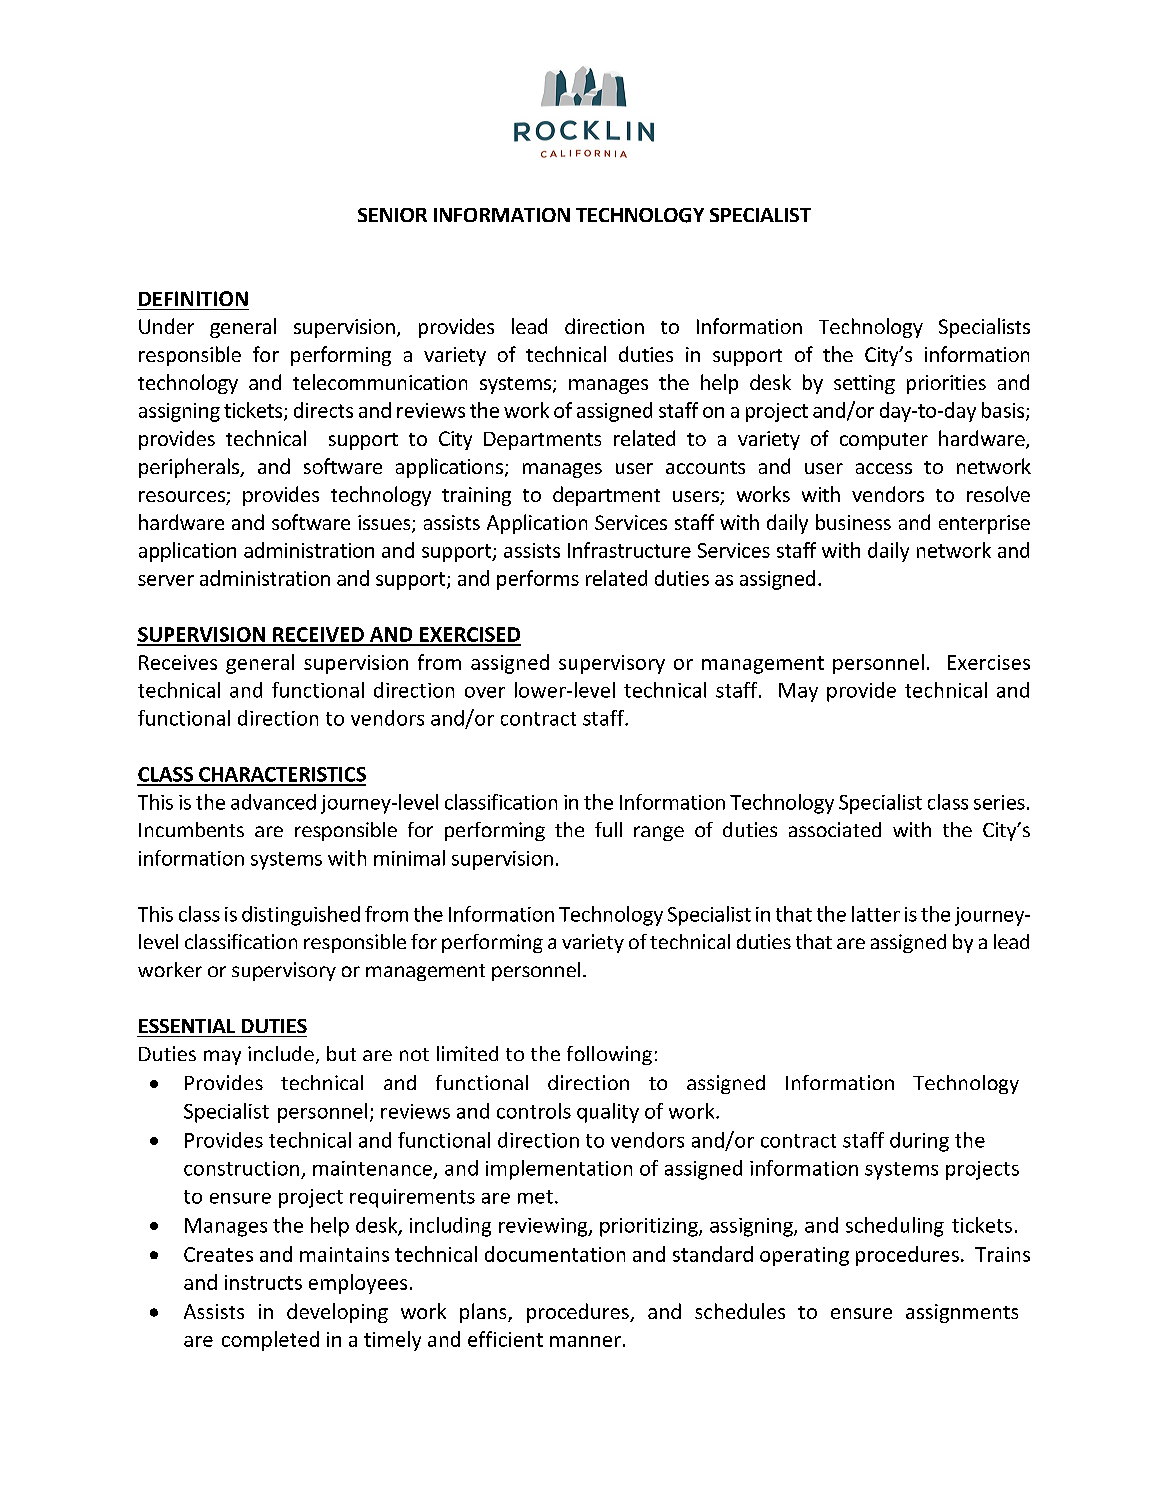 Image resolution: width=1168 pixels, height=1512 pixels. What do you see at coordinates (609, 1055) in the document?
I see `following` at bounding box center [609, 1055].
